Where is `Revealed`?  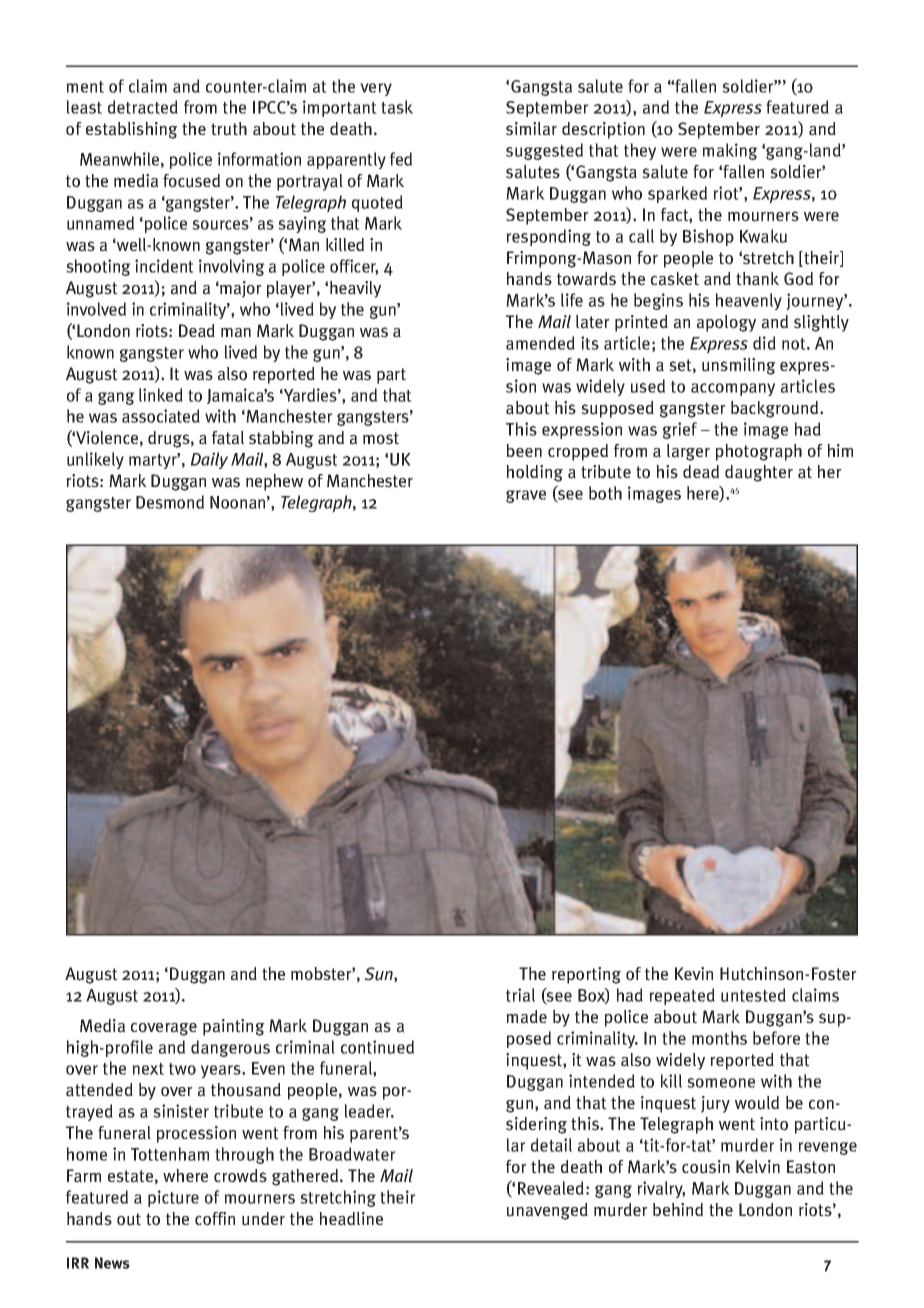 Revealed is located at coordinates (551, 1188).
